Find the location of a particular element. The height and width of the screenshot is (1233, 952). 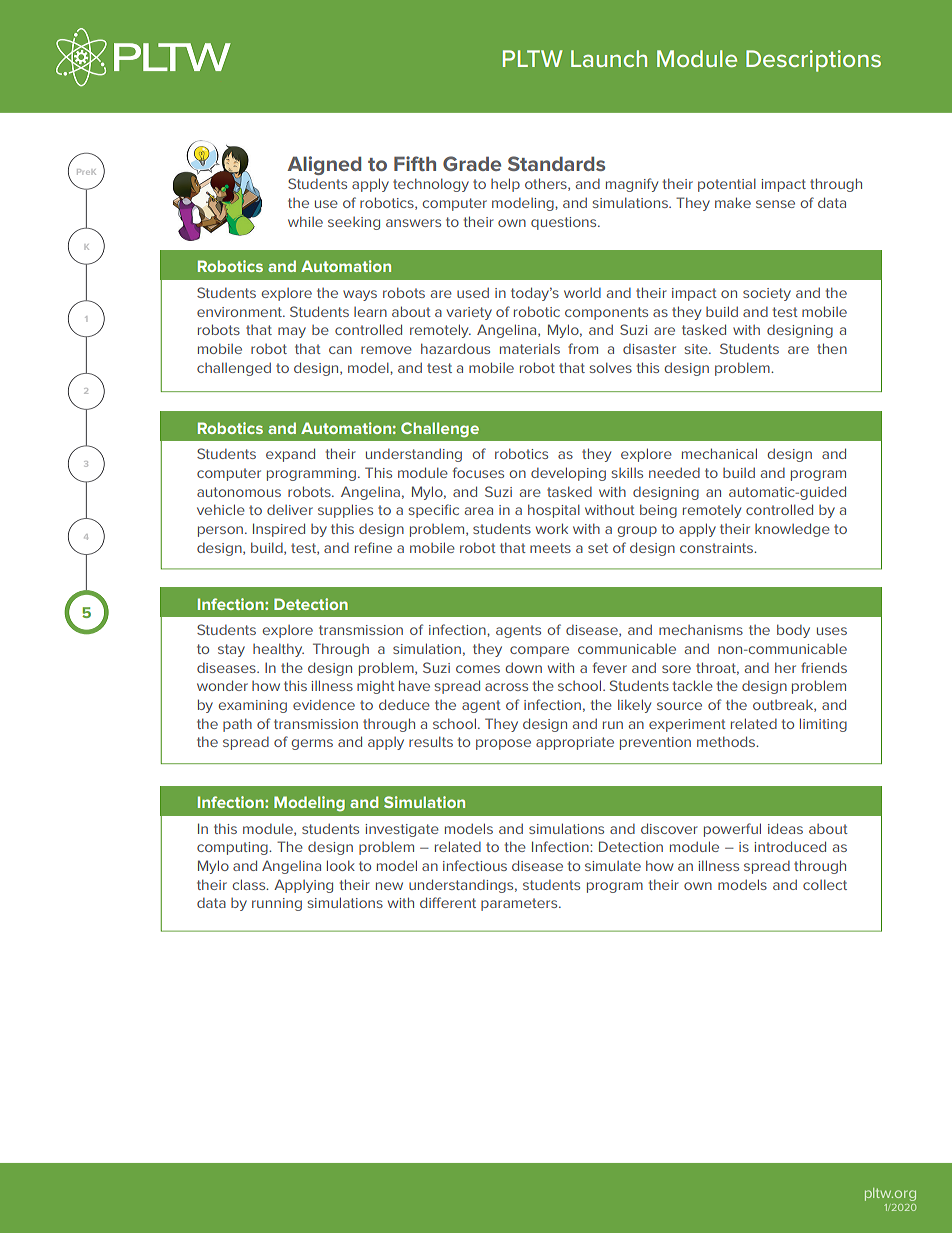

running is located at coordinates (277, 904).
